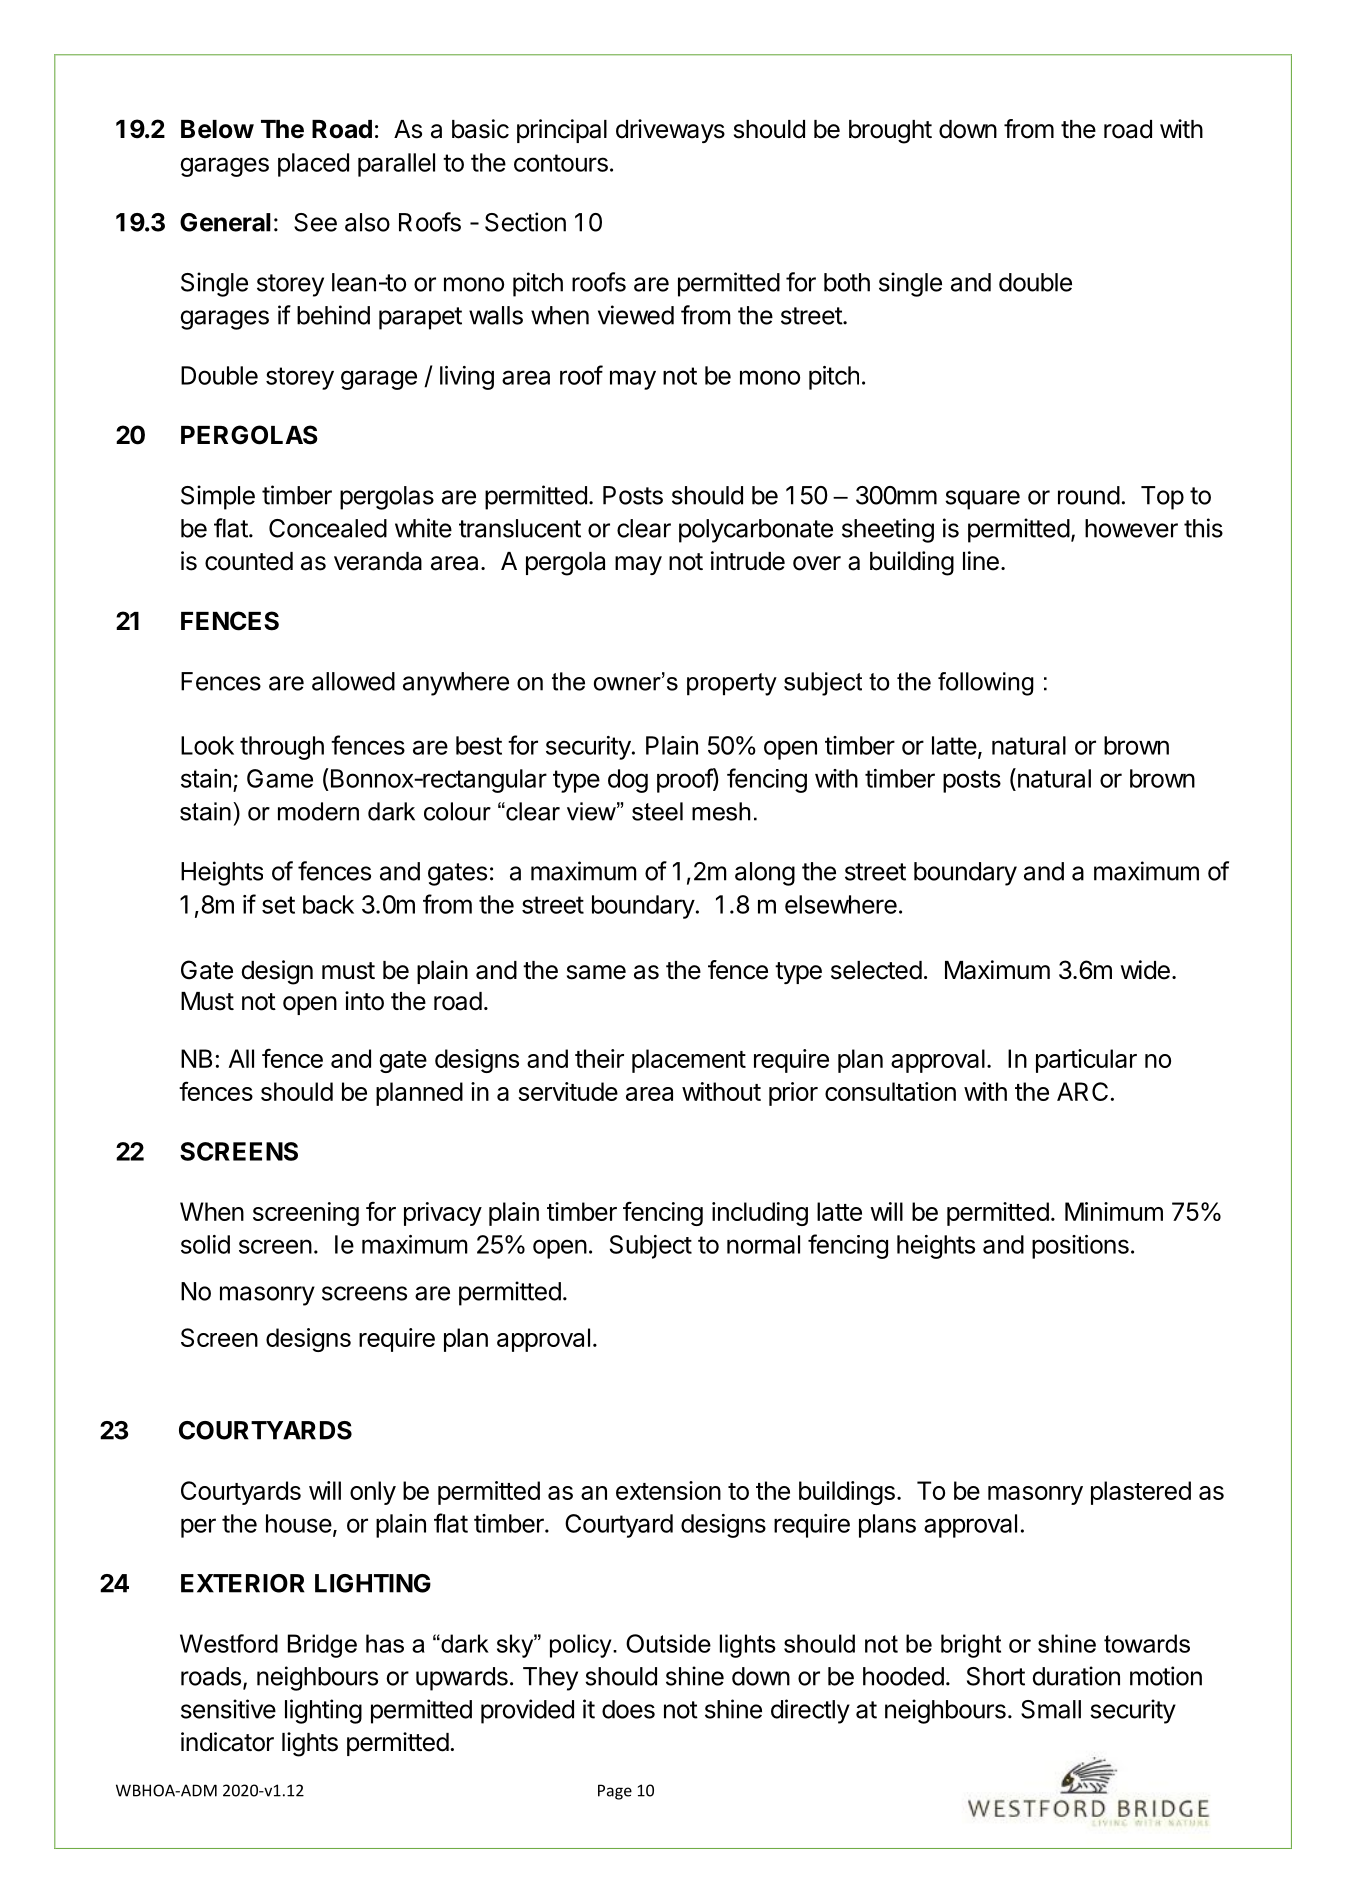 The height and width of the image is (1903, 1346). Describe the element at coordinates (596, 972) in the image. I see `same` at that location.
